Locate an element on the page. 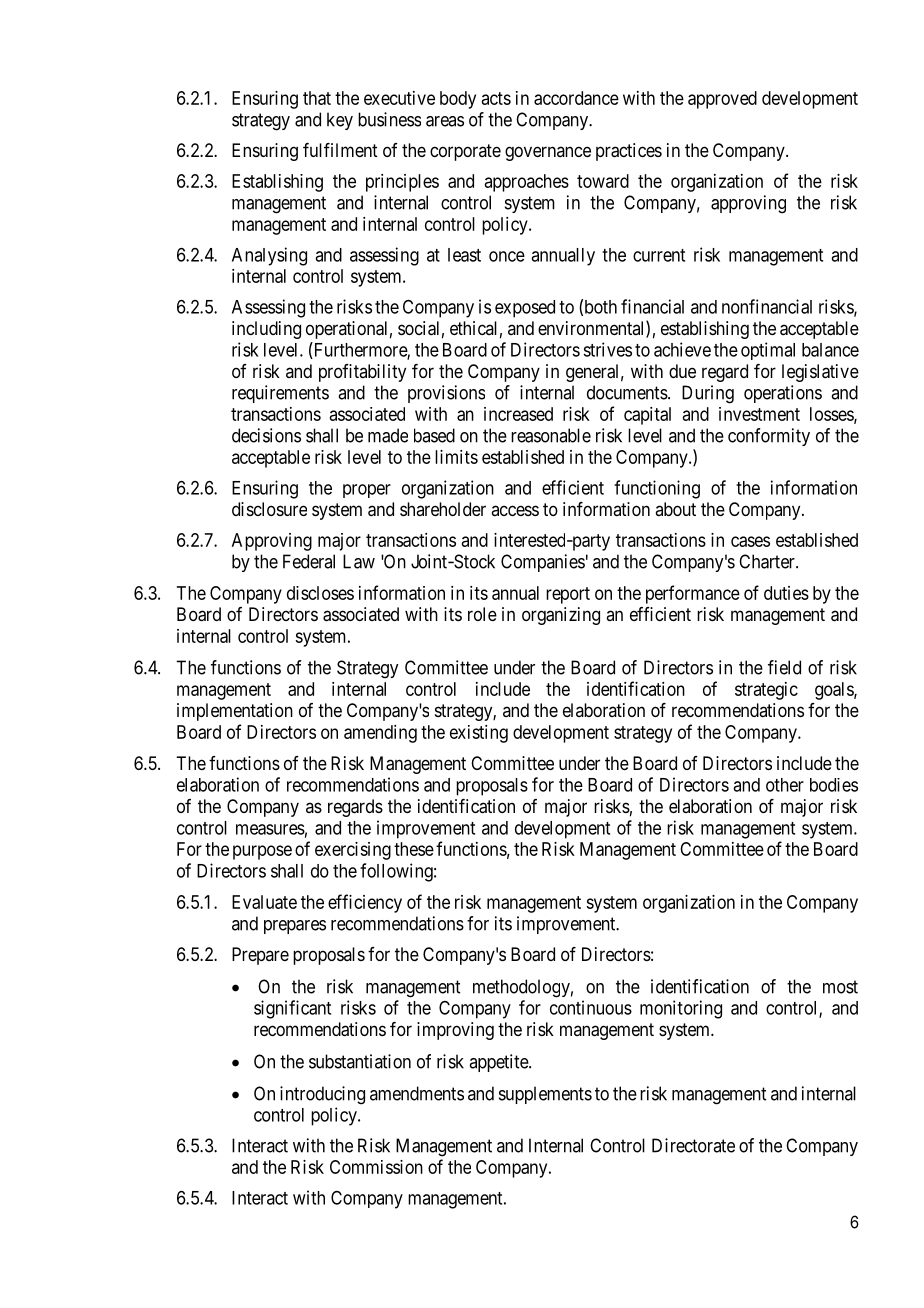 The width and height of the image is (924, 1308). key is located at coordinates (340, 121).
